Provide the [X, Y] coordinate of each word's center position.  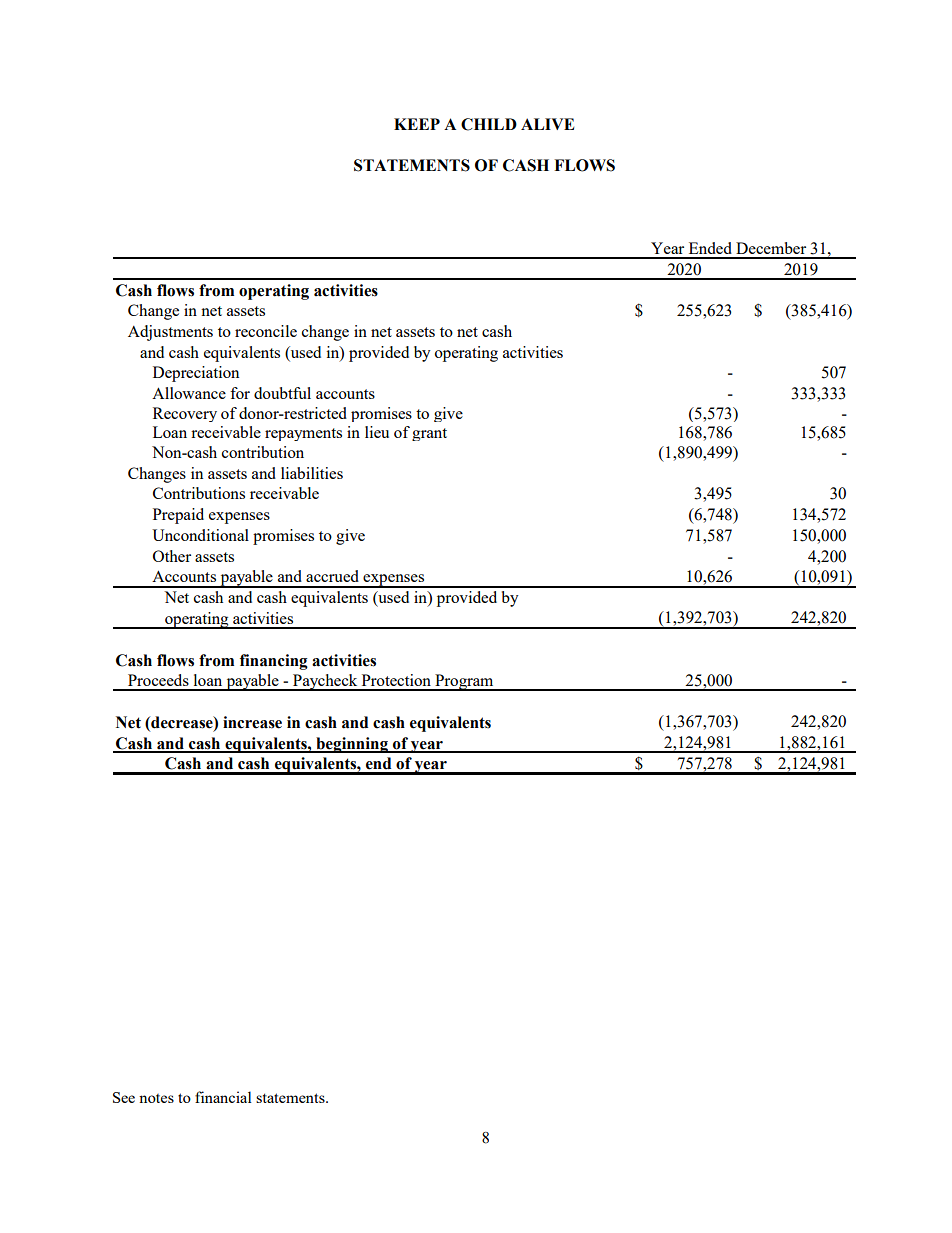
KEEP [417, 124]
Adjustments [170, 333]
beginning [352, 745]
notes [156, 1098]
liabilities [312, 473]
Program [464, 682]
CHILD [489, 124]
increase [252, 722]
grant [429, 434]
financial [223, 1097]
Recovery [185, 414]
